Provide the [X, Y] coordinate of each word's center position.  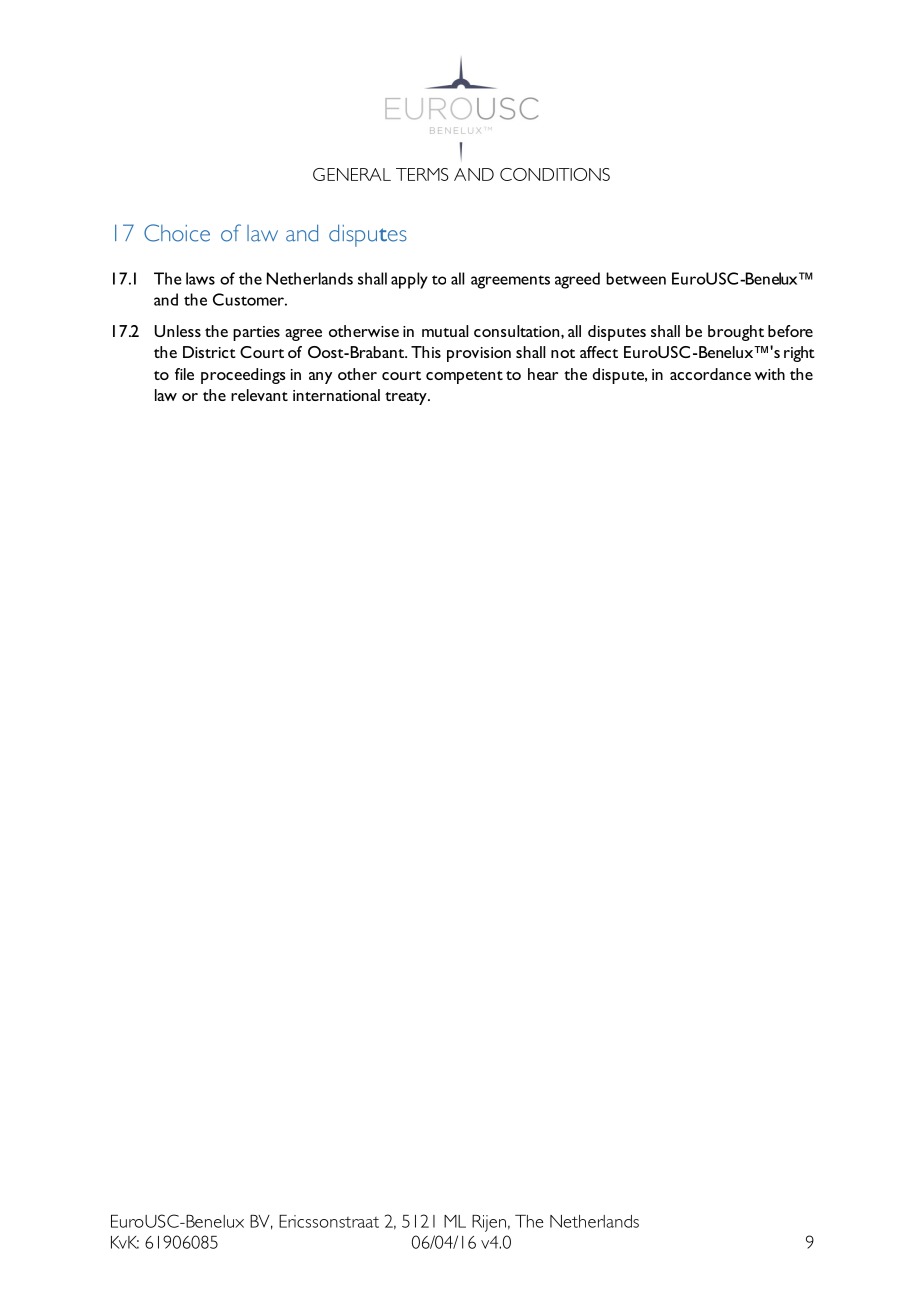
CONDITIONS [555, 174]
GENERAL [352, 174]
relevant [259, 395]
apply [409, 280]
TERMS [422, 174]
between [636, 278]
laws [200, 278]
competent [464, 377]
